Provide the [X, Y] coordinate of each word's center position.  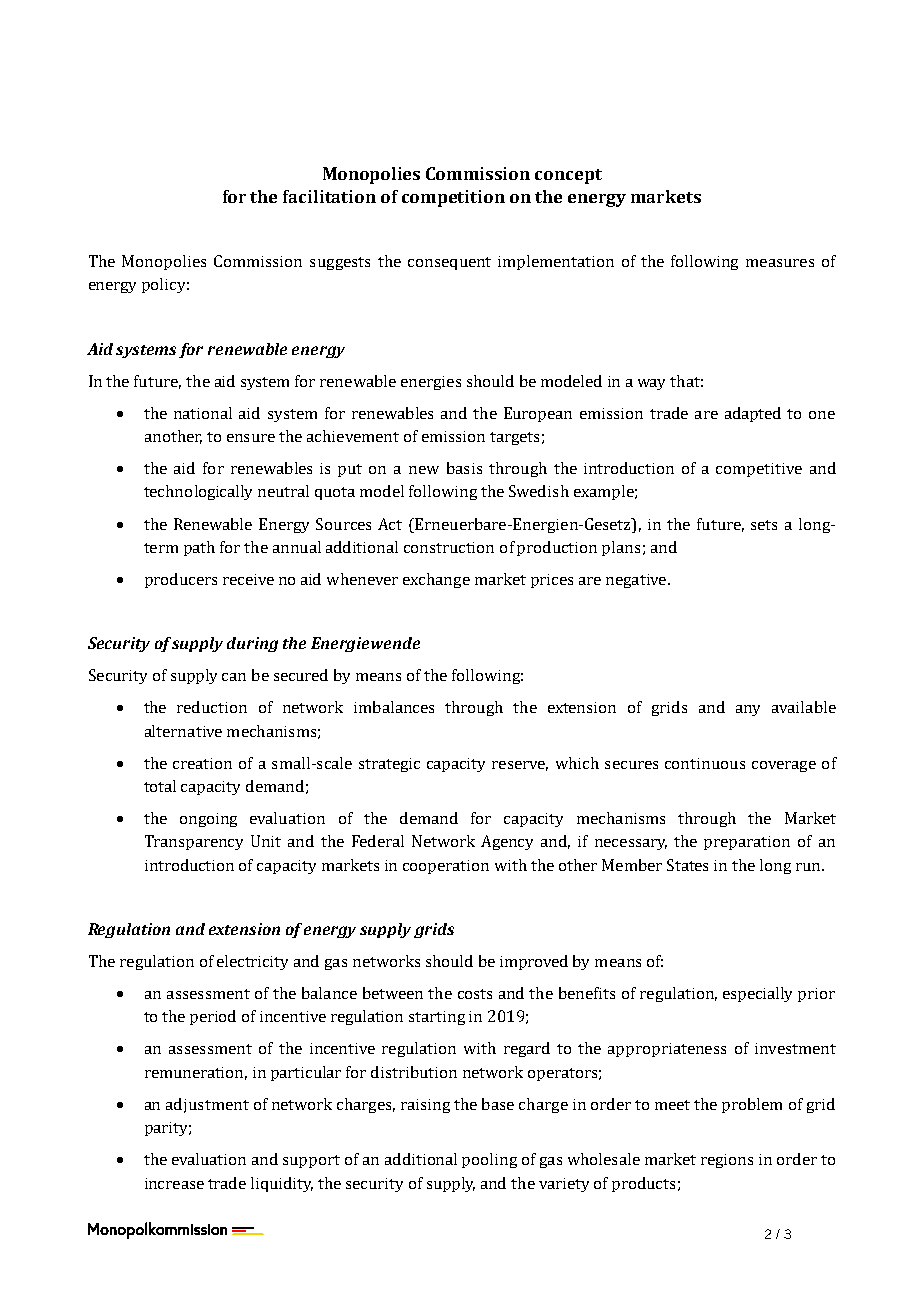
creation [202, 763]
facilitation [329, 196]
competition [453, 198]
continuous [705, 763]
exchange [436, 580]
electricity [252, 962]
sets [764, 525]
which [577, 763]
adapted [753, 414]
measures [780, 263]
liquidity [282, 1184]
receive [248, 579]
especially [757, 994]
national [203, 413]
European [538, 414]
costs [475, 994]
